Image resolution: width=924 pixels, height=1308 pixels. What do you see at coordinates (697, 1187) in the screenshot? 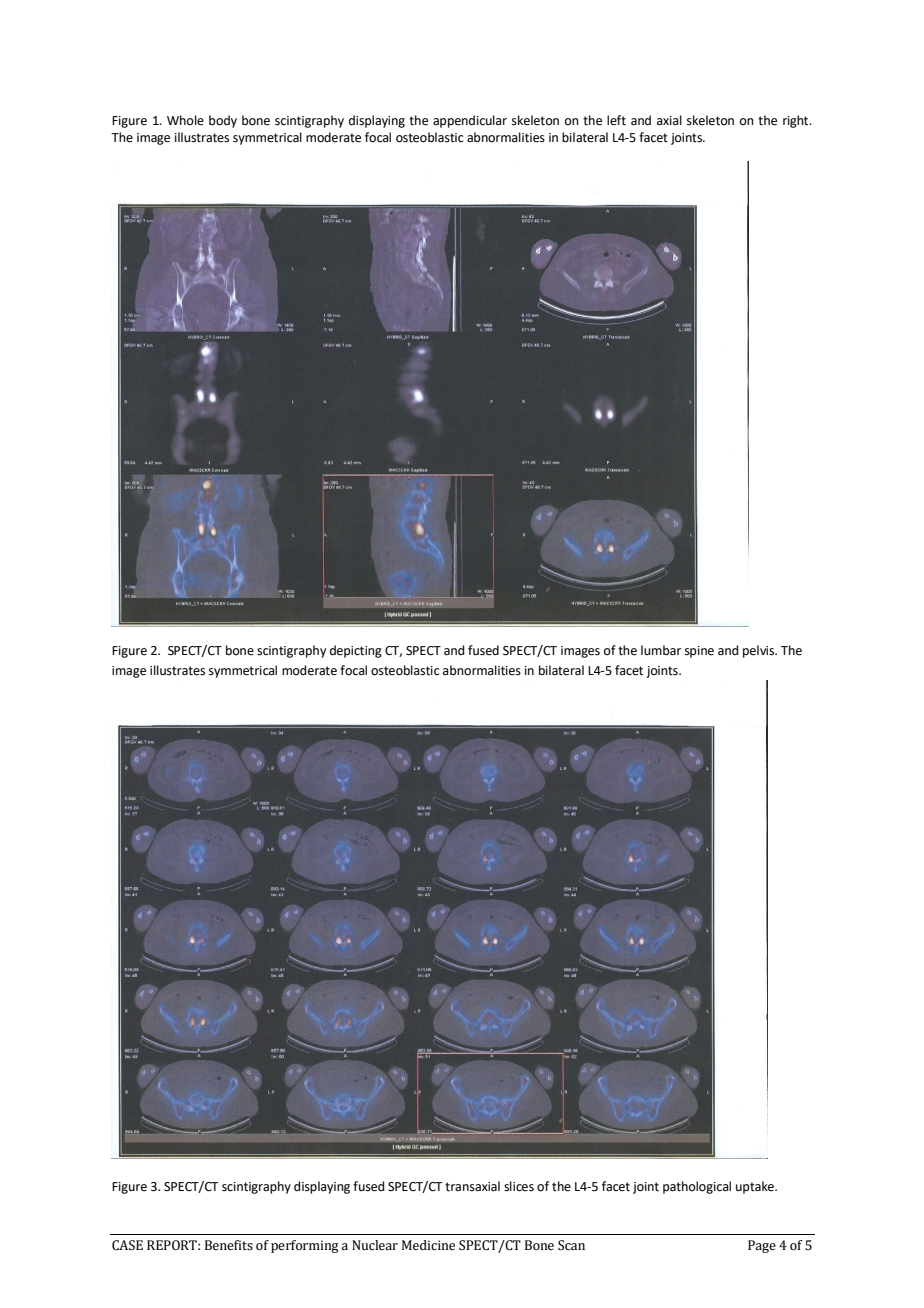
I see `pathological` at bounding box center [697, 1187].
